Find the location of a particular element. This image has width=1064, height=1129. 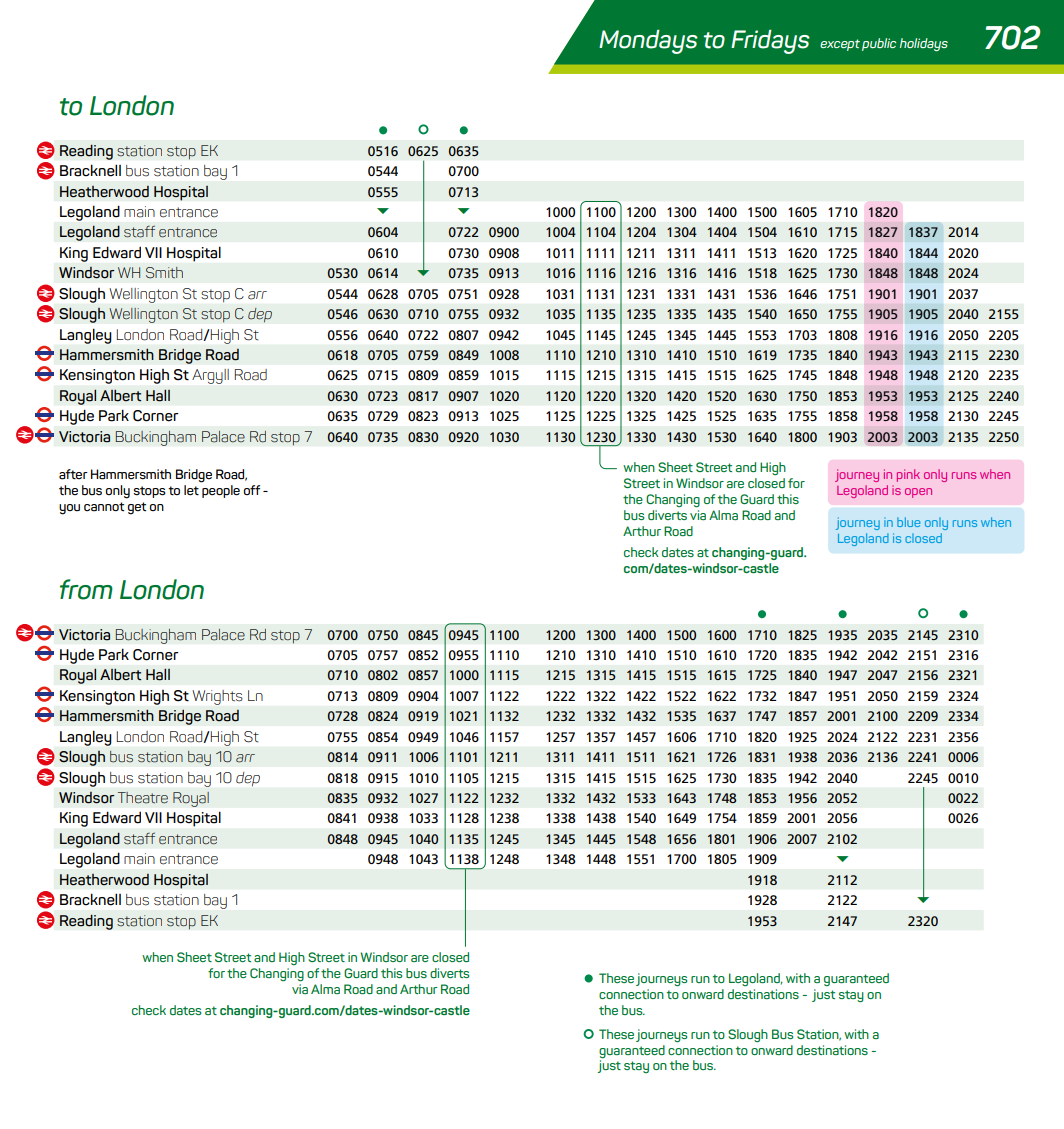

Wrights is located at coordinates (217, 697).
